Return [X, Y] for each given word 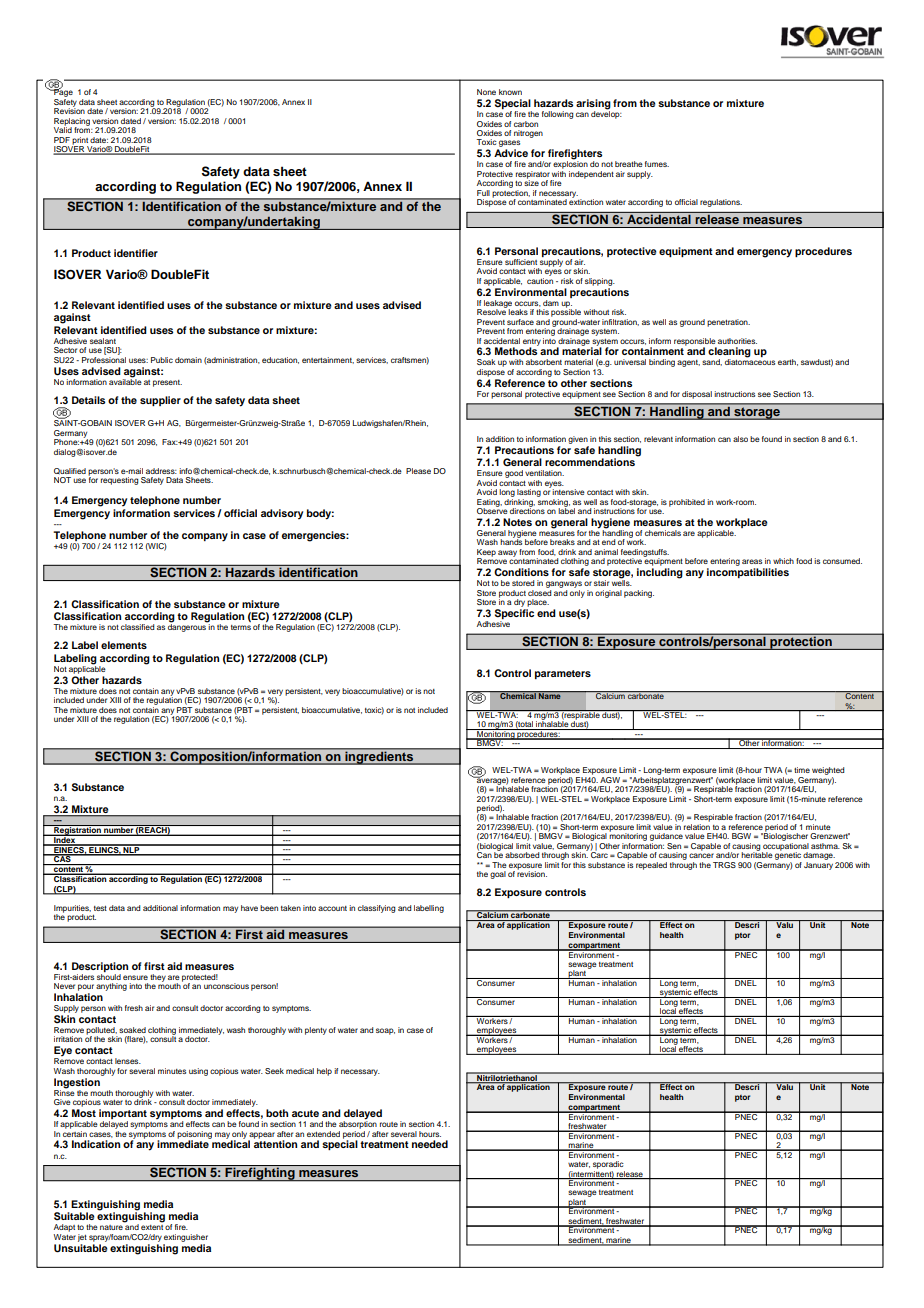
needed [430, 1144]
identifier [136, 253]
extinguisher [186, 1238]
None [486, 92]
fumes [657, 164]
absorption [358, 1124]
